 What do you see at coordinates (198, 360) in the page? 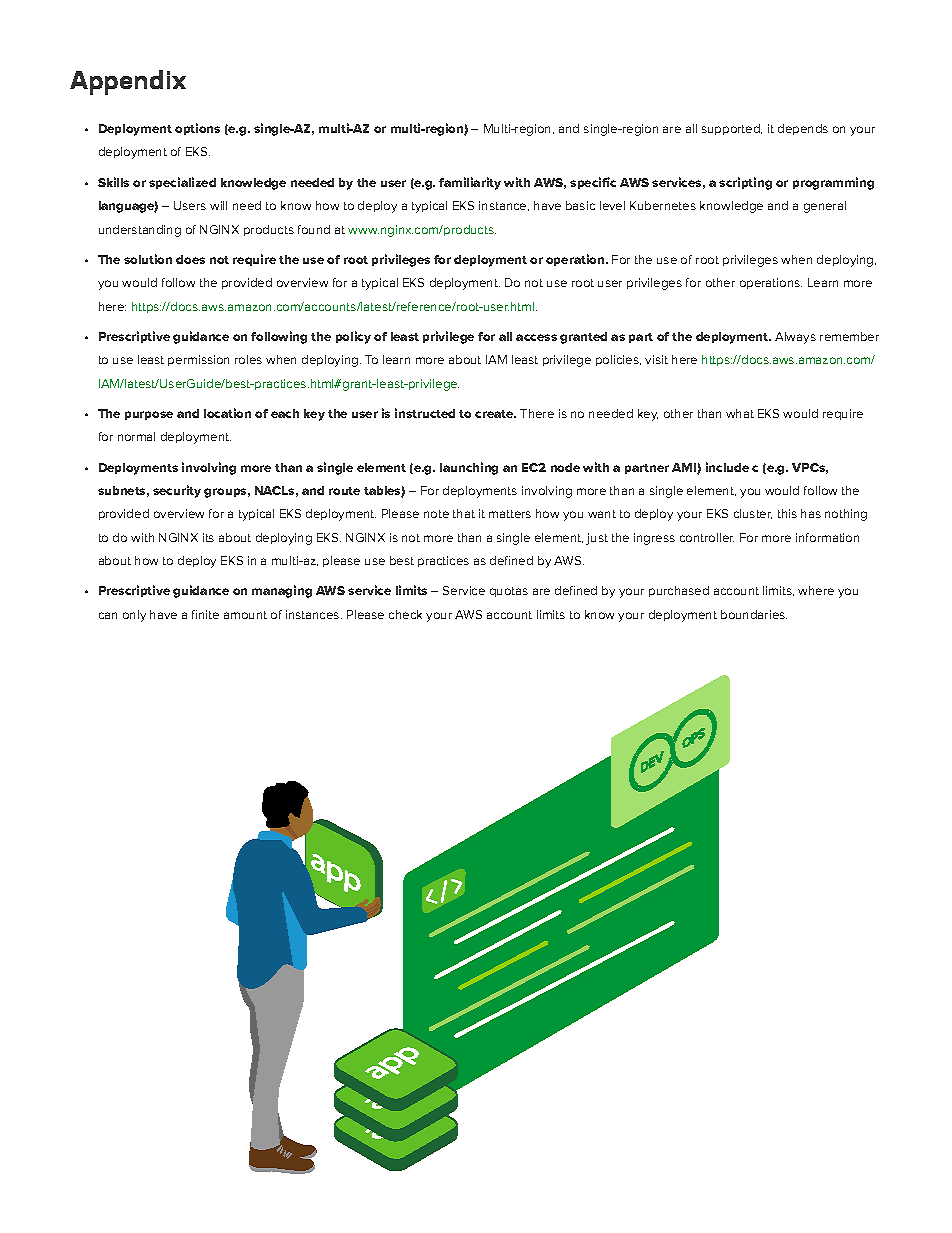
I see `permission` at bounding box center [198, 360].
